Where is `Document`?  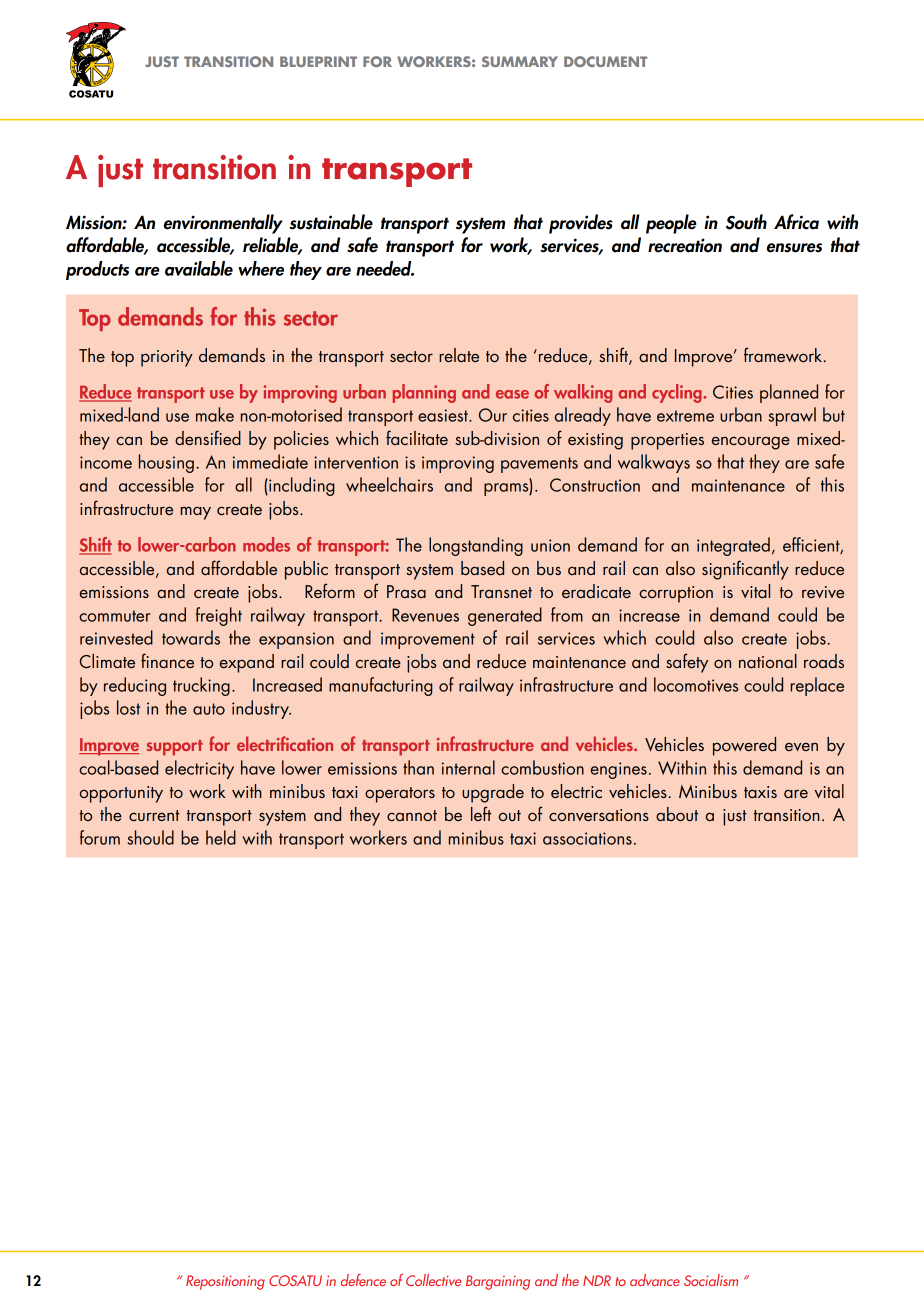 Document is located at coordinates (605, 61).
